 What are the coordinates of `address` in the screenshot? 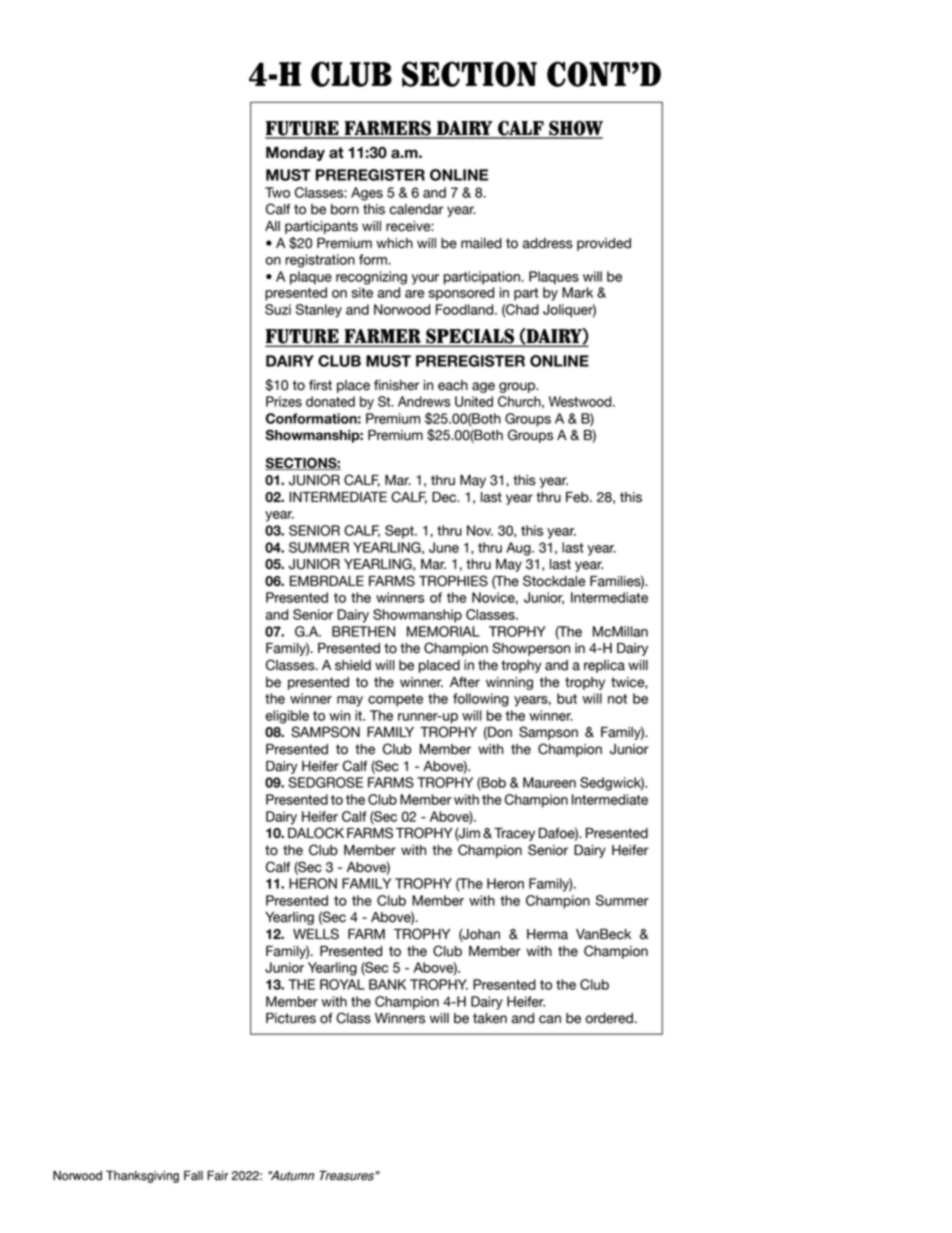 It's located at (547, 243).
